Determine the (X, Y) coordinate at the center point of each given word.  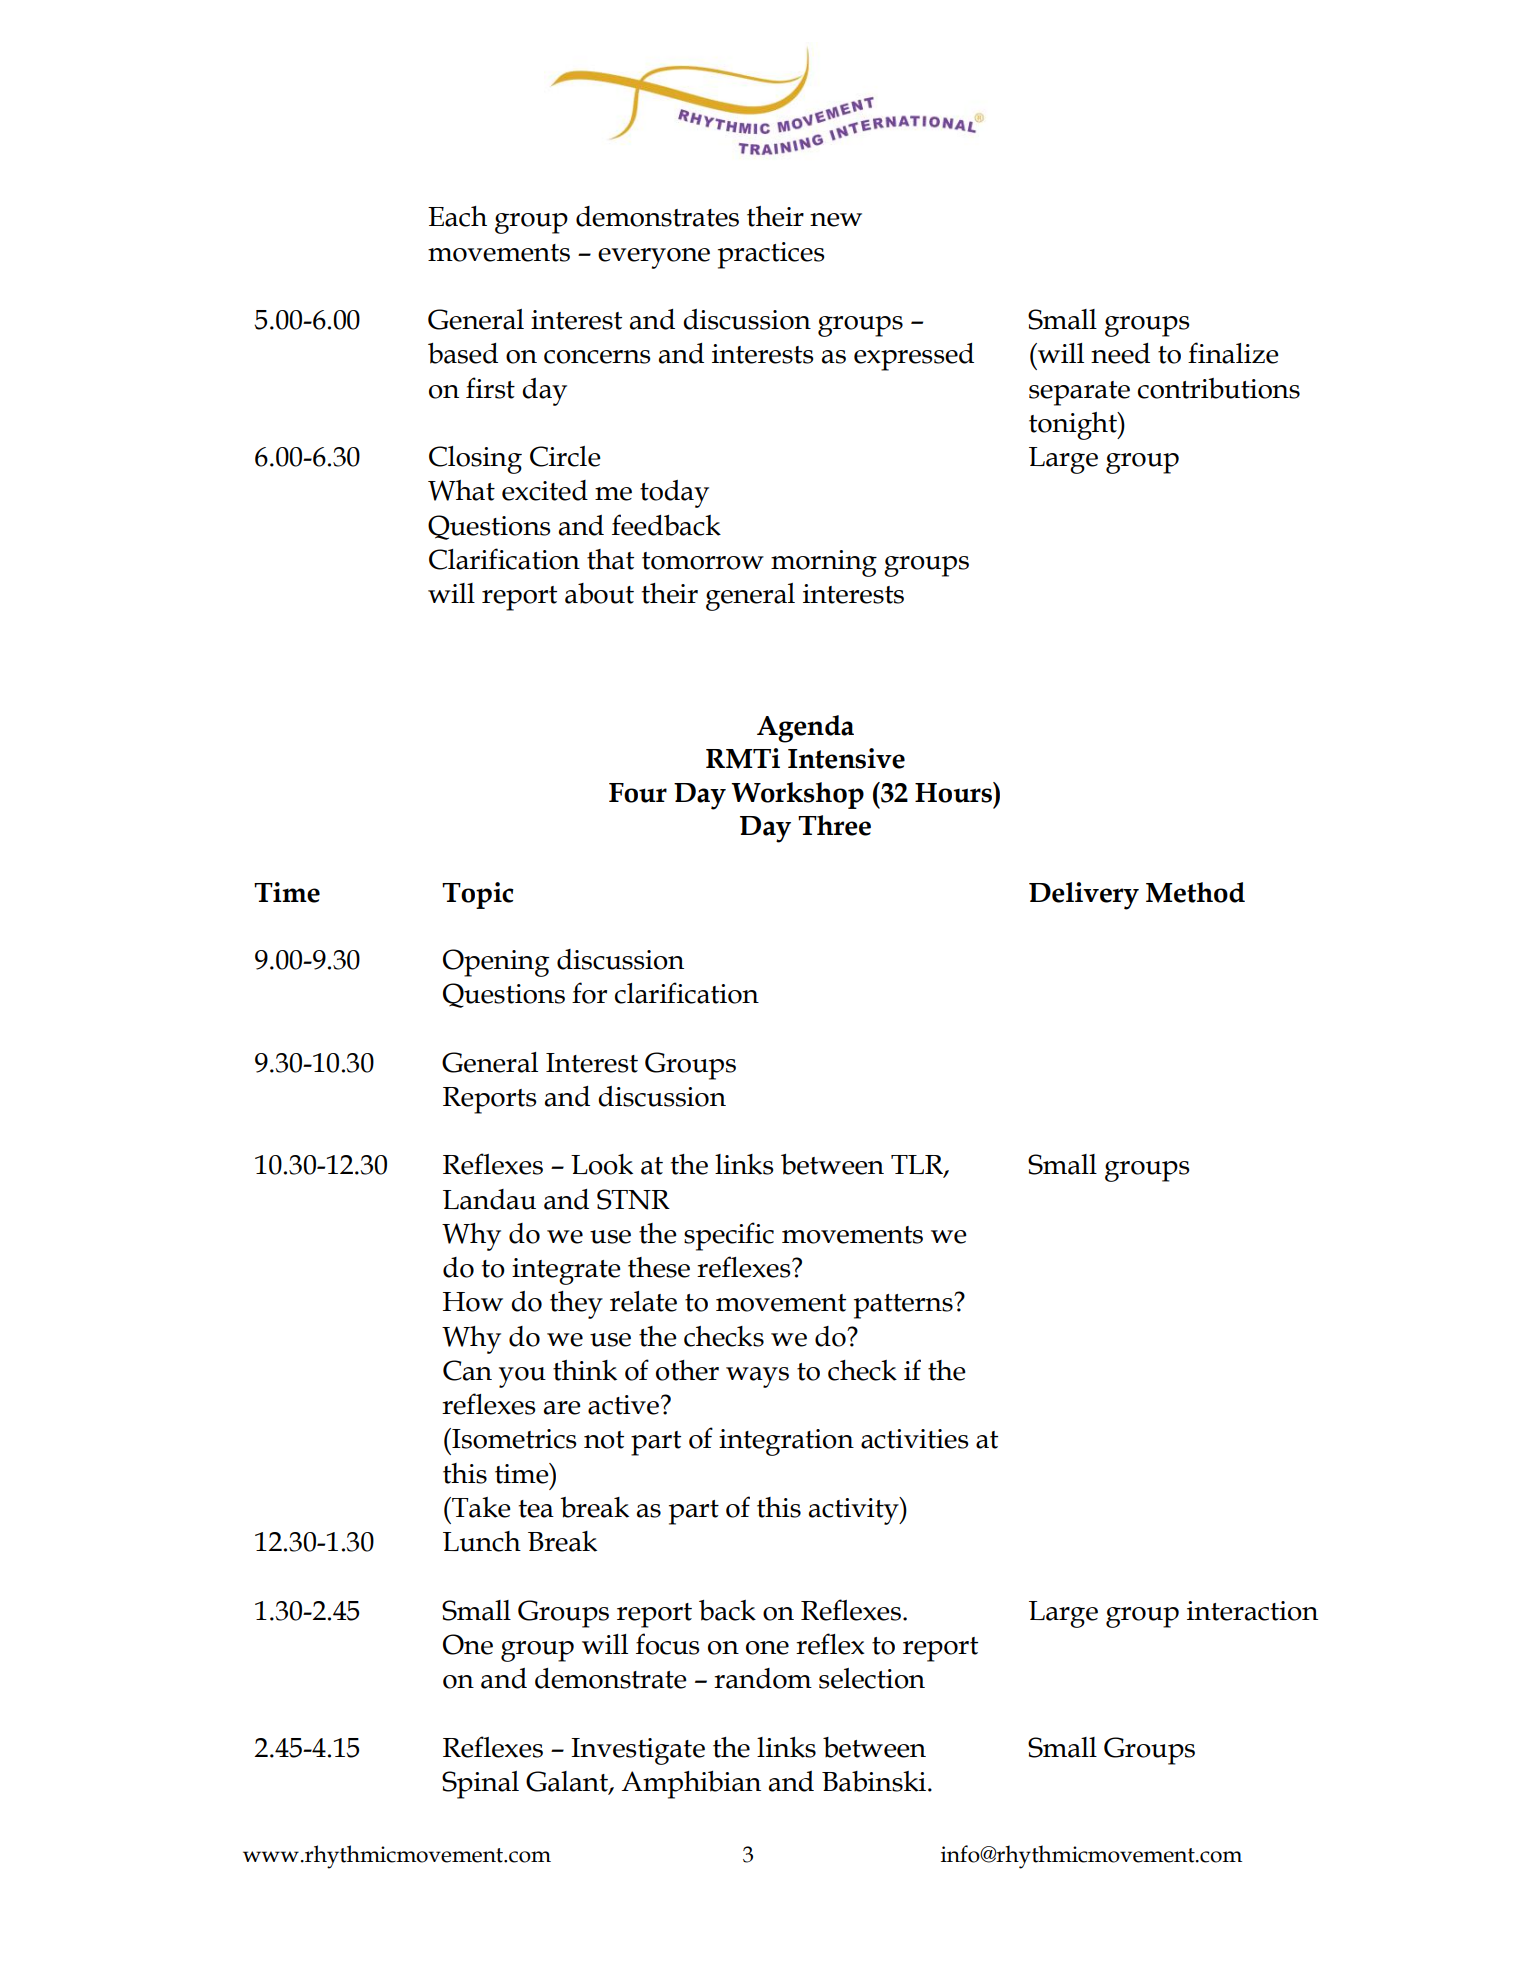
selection (872, 1678)
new (836, 220)
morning (824, 563)
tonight (1074, 426)
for (589, 993)
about (599, 593)
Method (1195, 892)
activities (915, 1439)
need (1120, 353)
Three (834, 825)
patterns (904, 1306)
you (522, 1377)
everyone (654, 258)
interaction (1252, 1611)
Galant (568, 1782)
